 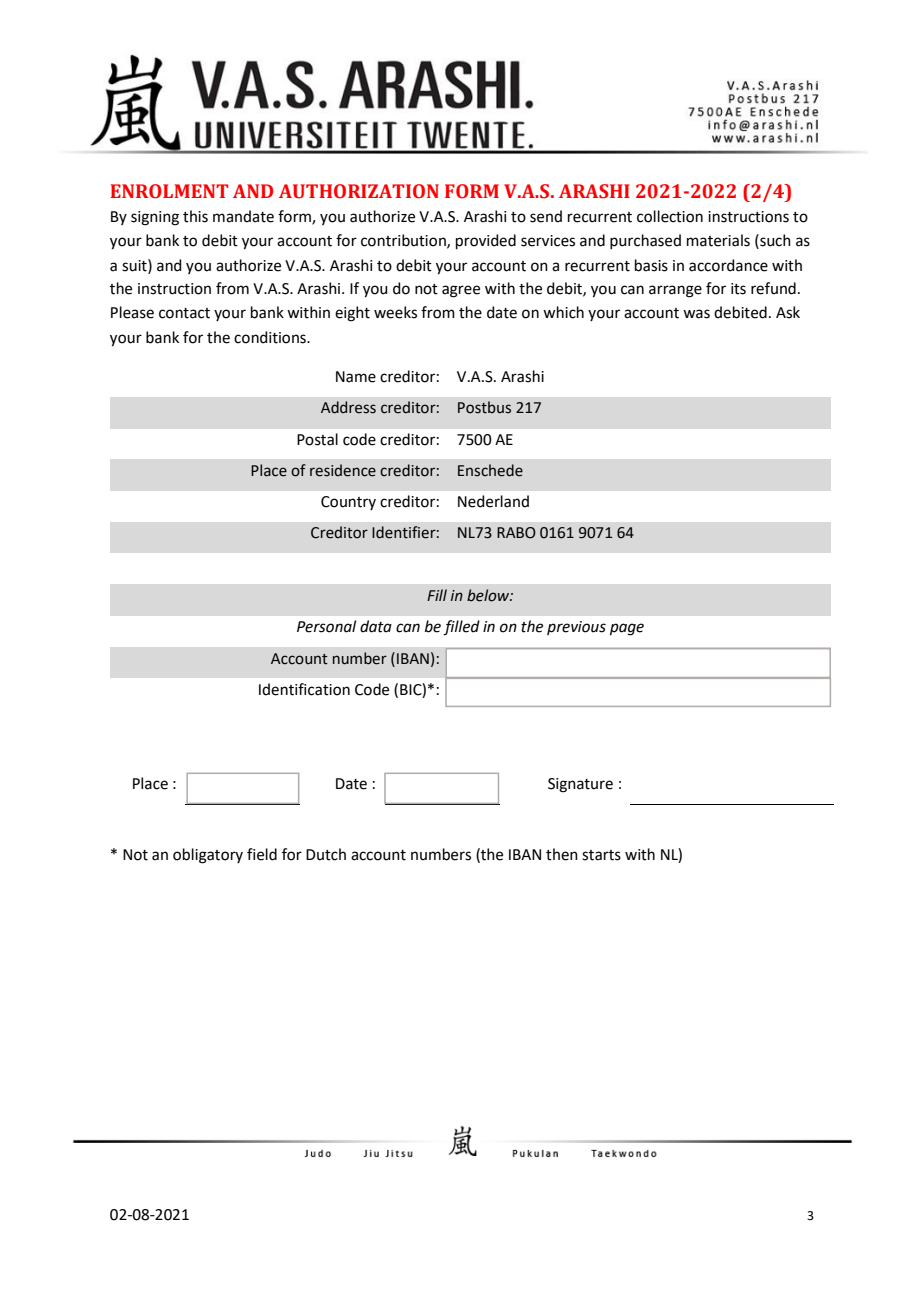 What do you see at coordinates (576, 628) in the screenshot?
I see `previous` at bounding box center [576, 628].
